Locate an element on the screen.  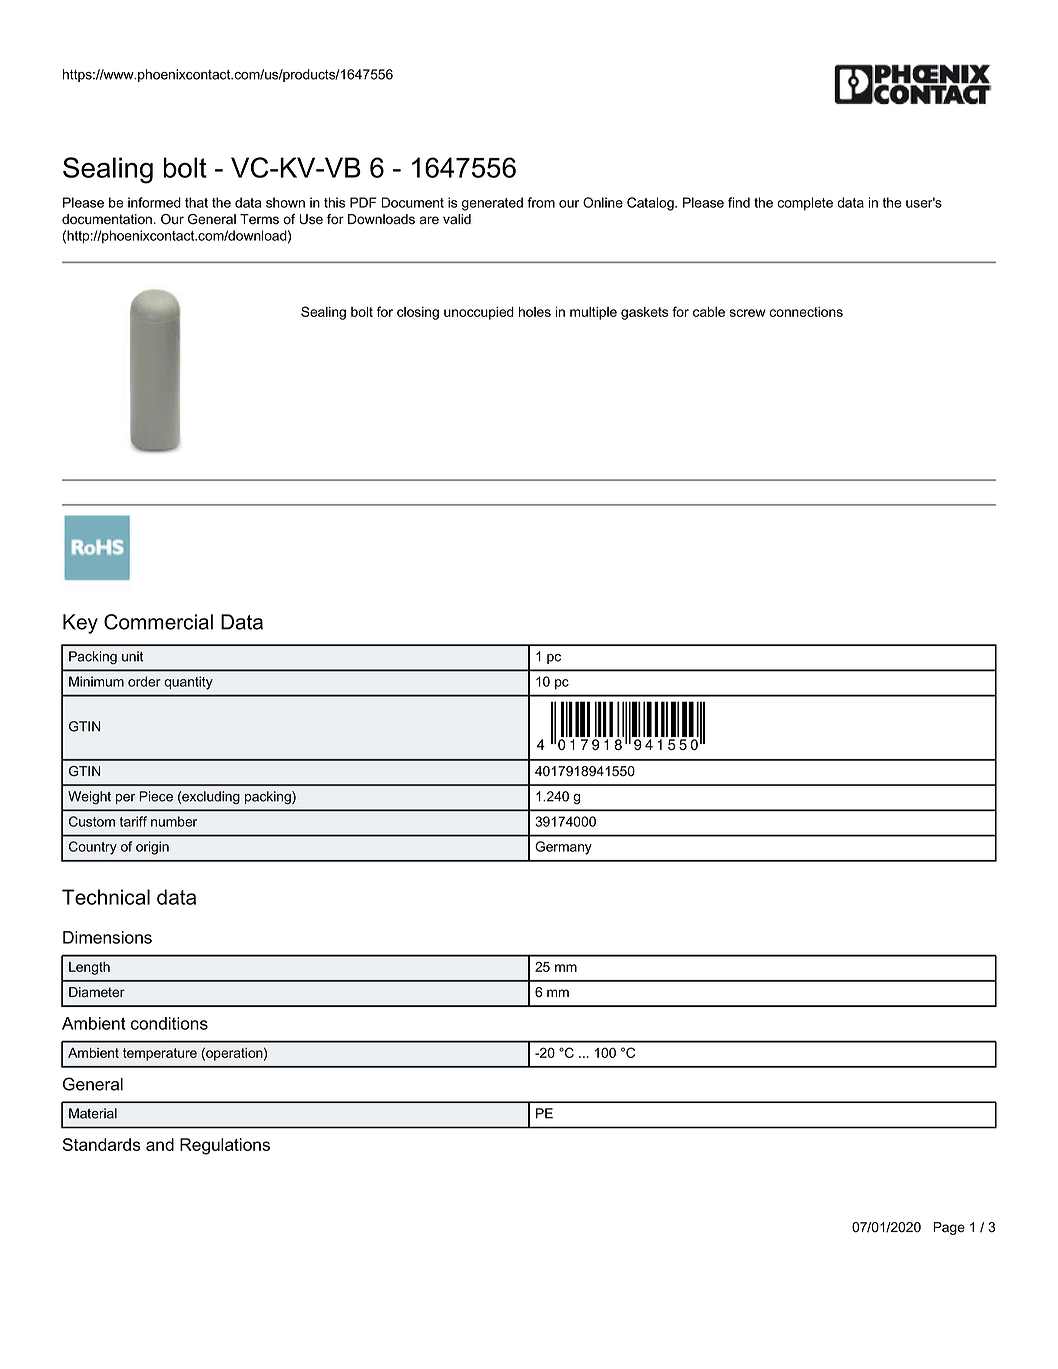
Germany is located at coordinates (563, 848).
